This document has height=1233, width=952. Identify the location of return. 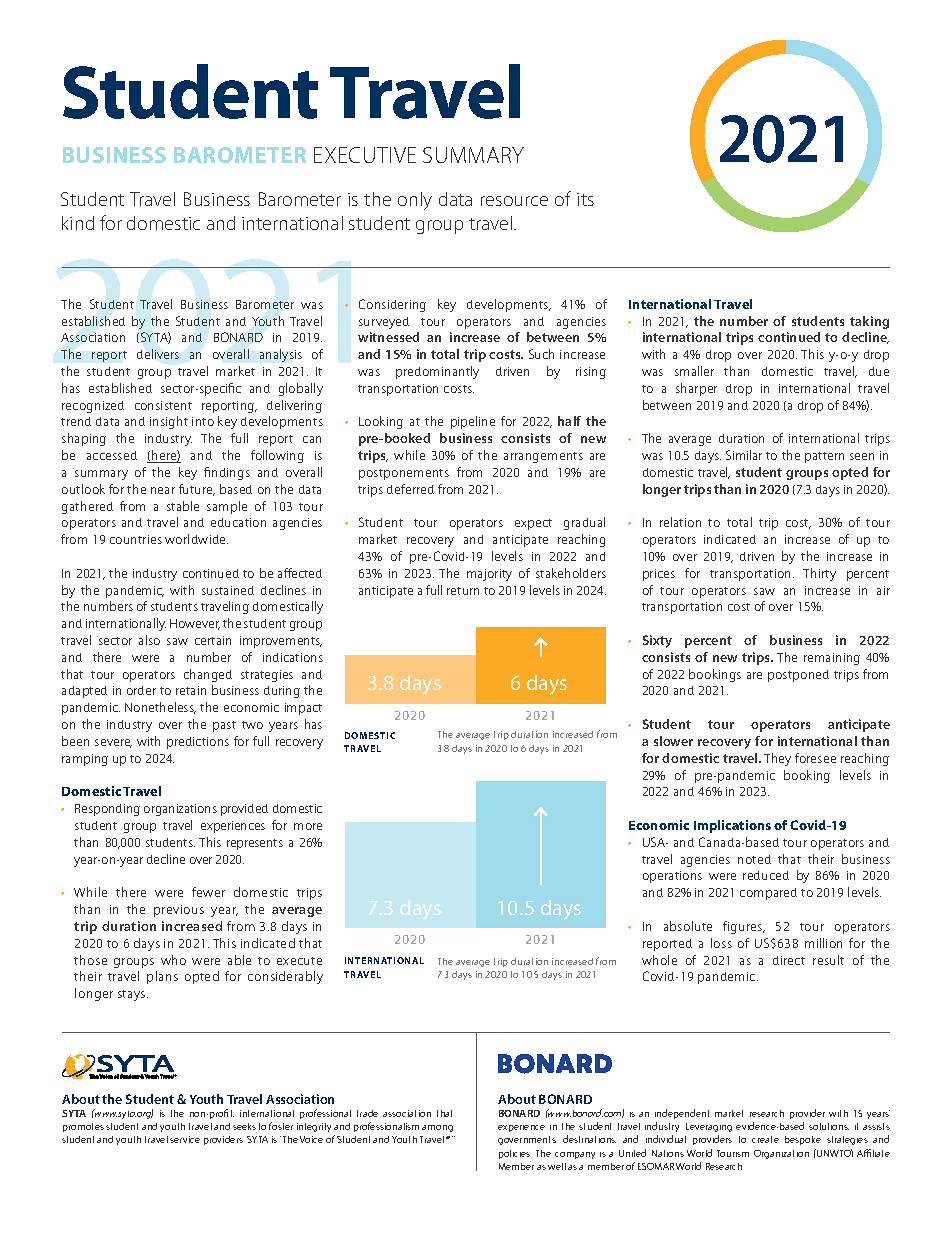
(463, 591).
